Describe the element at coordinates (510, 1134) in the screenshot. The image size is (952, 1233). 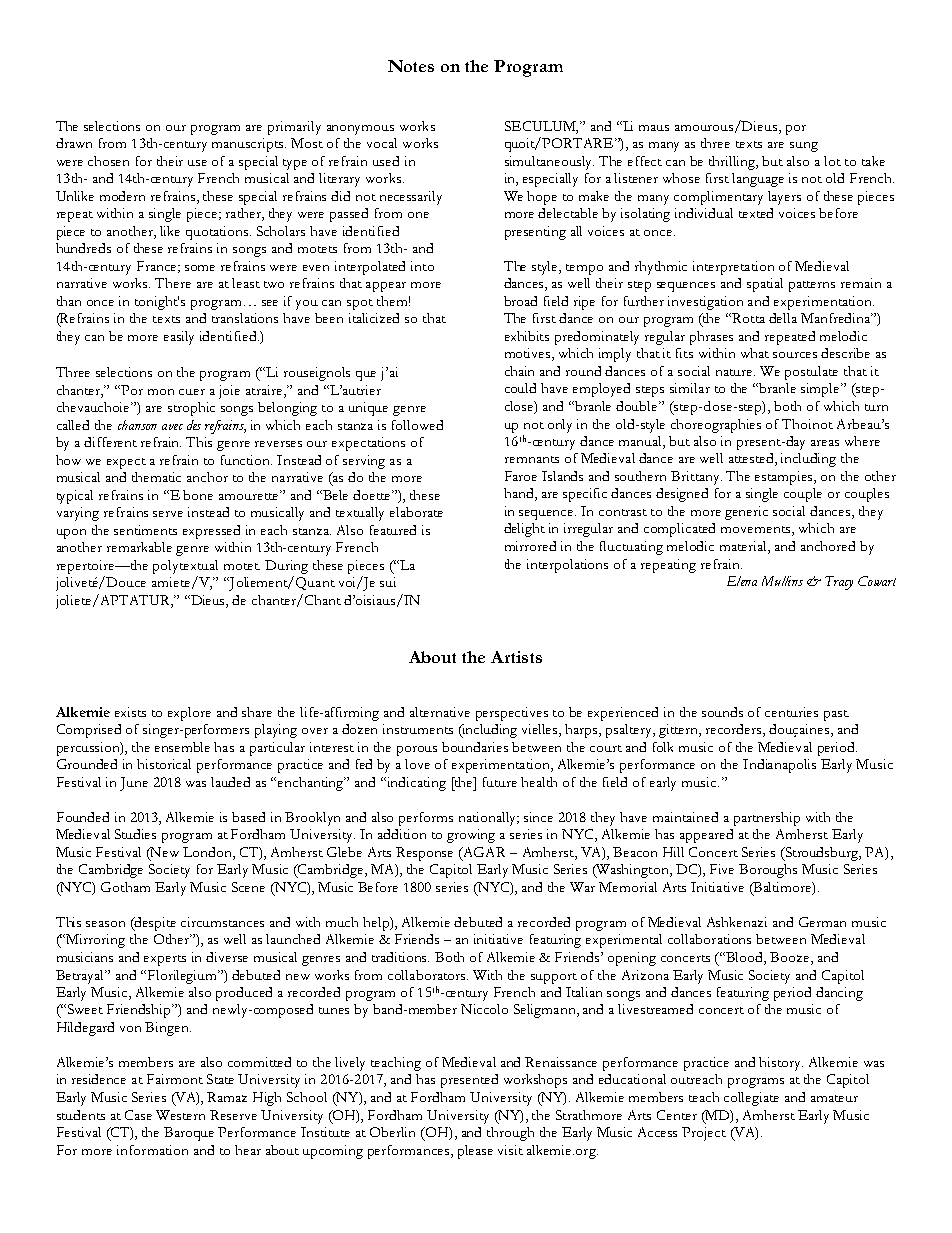
I see `through` at that location.
